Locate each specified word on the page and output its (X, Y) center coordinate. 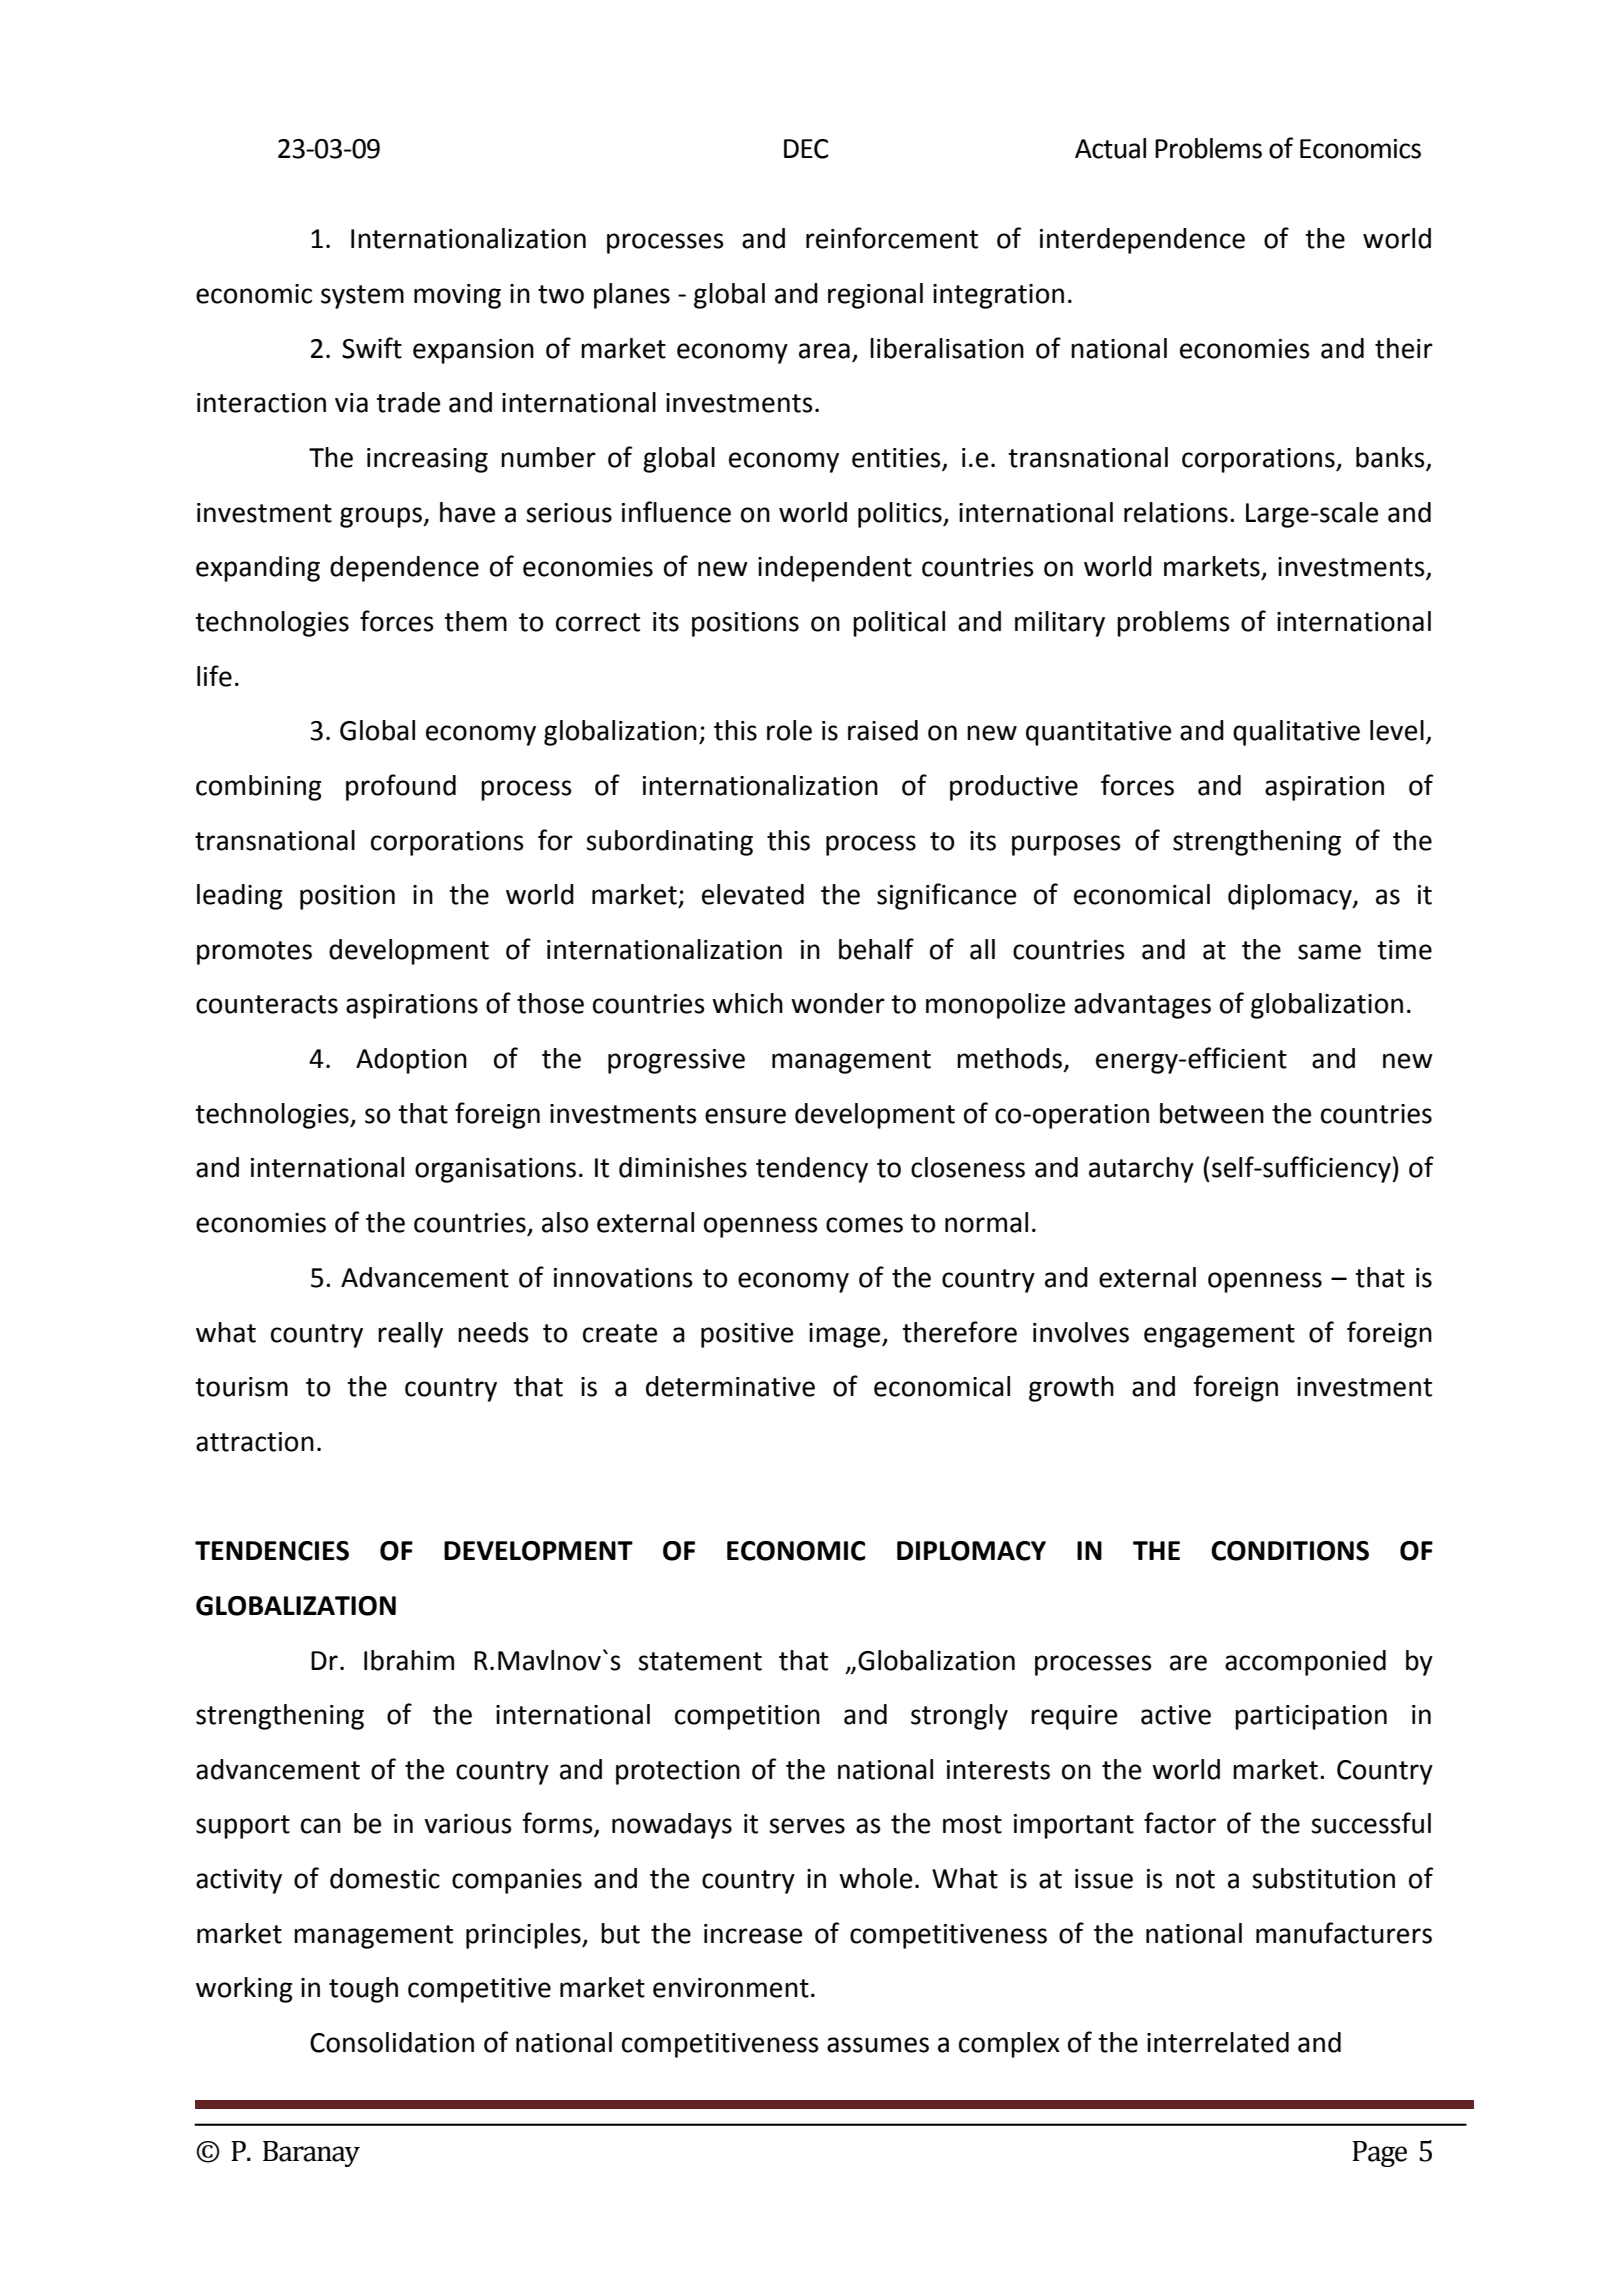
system (362, 297)
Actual (1110, 148)
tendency (812, 1170)
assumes (878, 2045)
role (789, 730)
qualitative (1296, 733)
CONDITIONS (1290, 1551)
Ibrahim (409, 1660)
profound (401, 787)
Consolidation (392, 2042)
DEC (806, 149)
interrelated (1218, 2042)
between (1212, 1113)
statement (700, 1661)
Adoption (411, 1061)
